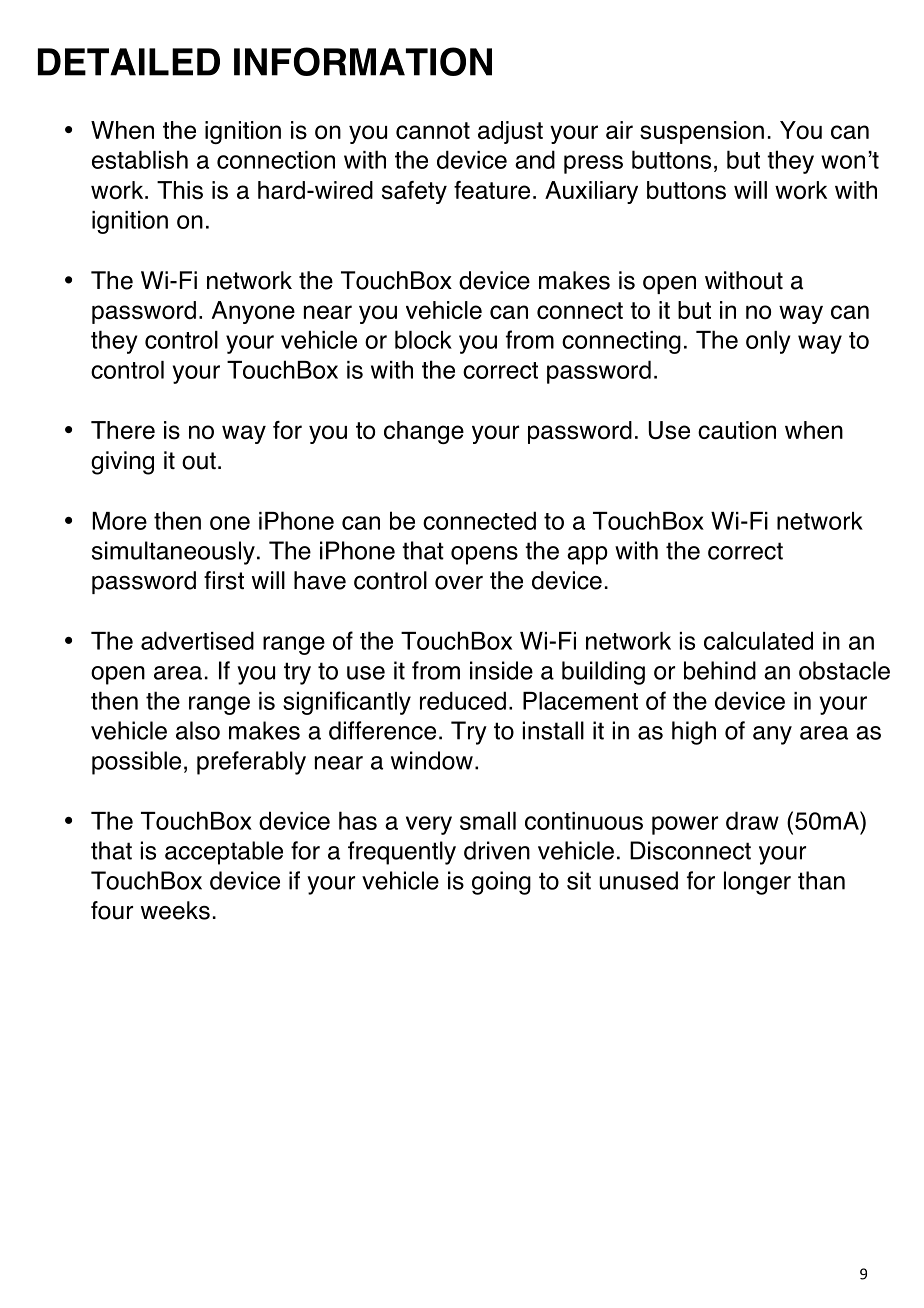  Describe the element at coordinates (510, 132) in the page. I see `adjust` at that location.
